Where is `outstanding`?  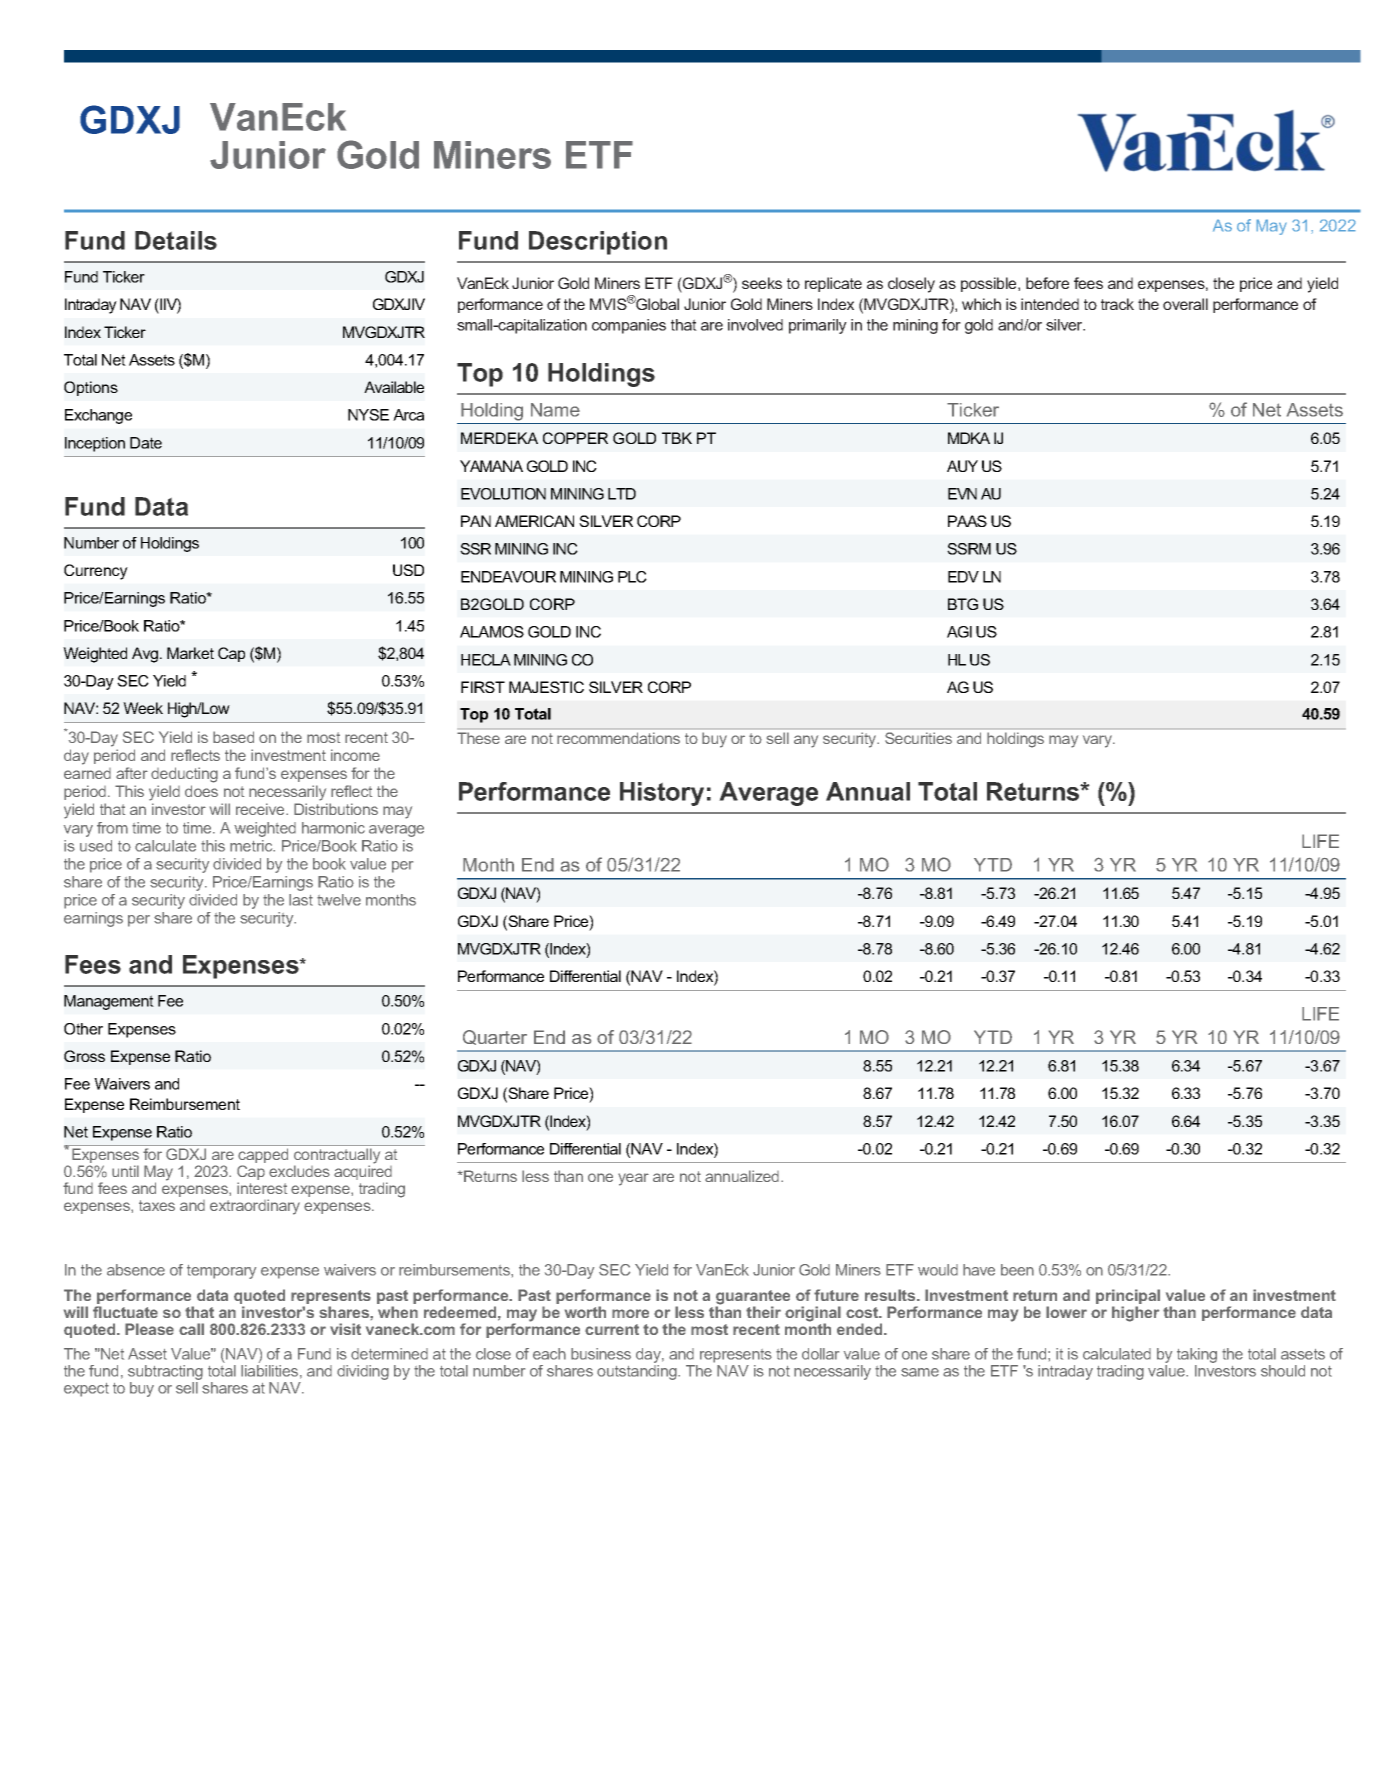 outstanding is located at coordinates (638, 1372).
